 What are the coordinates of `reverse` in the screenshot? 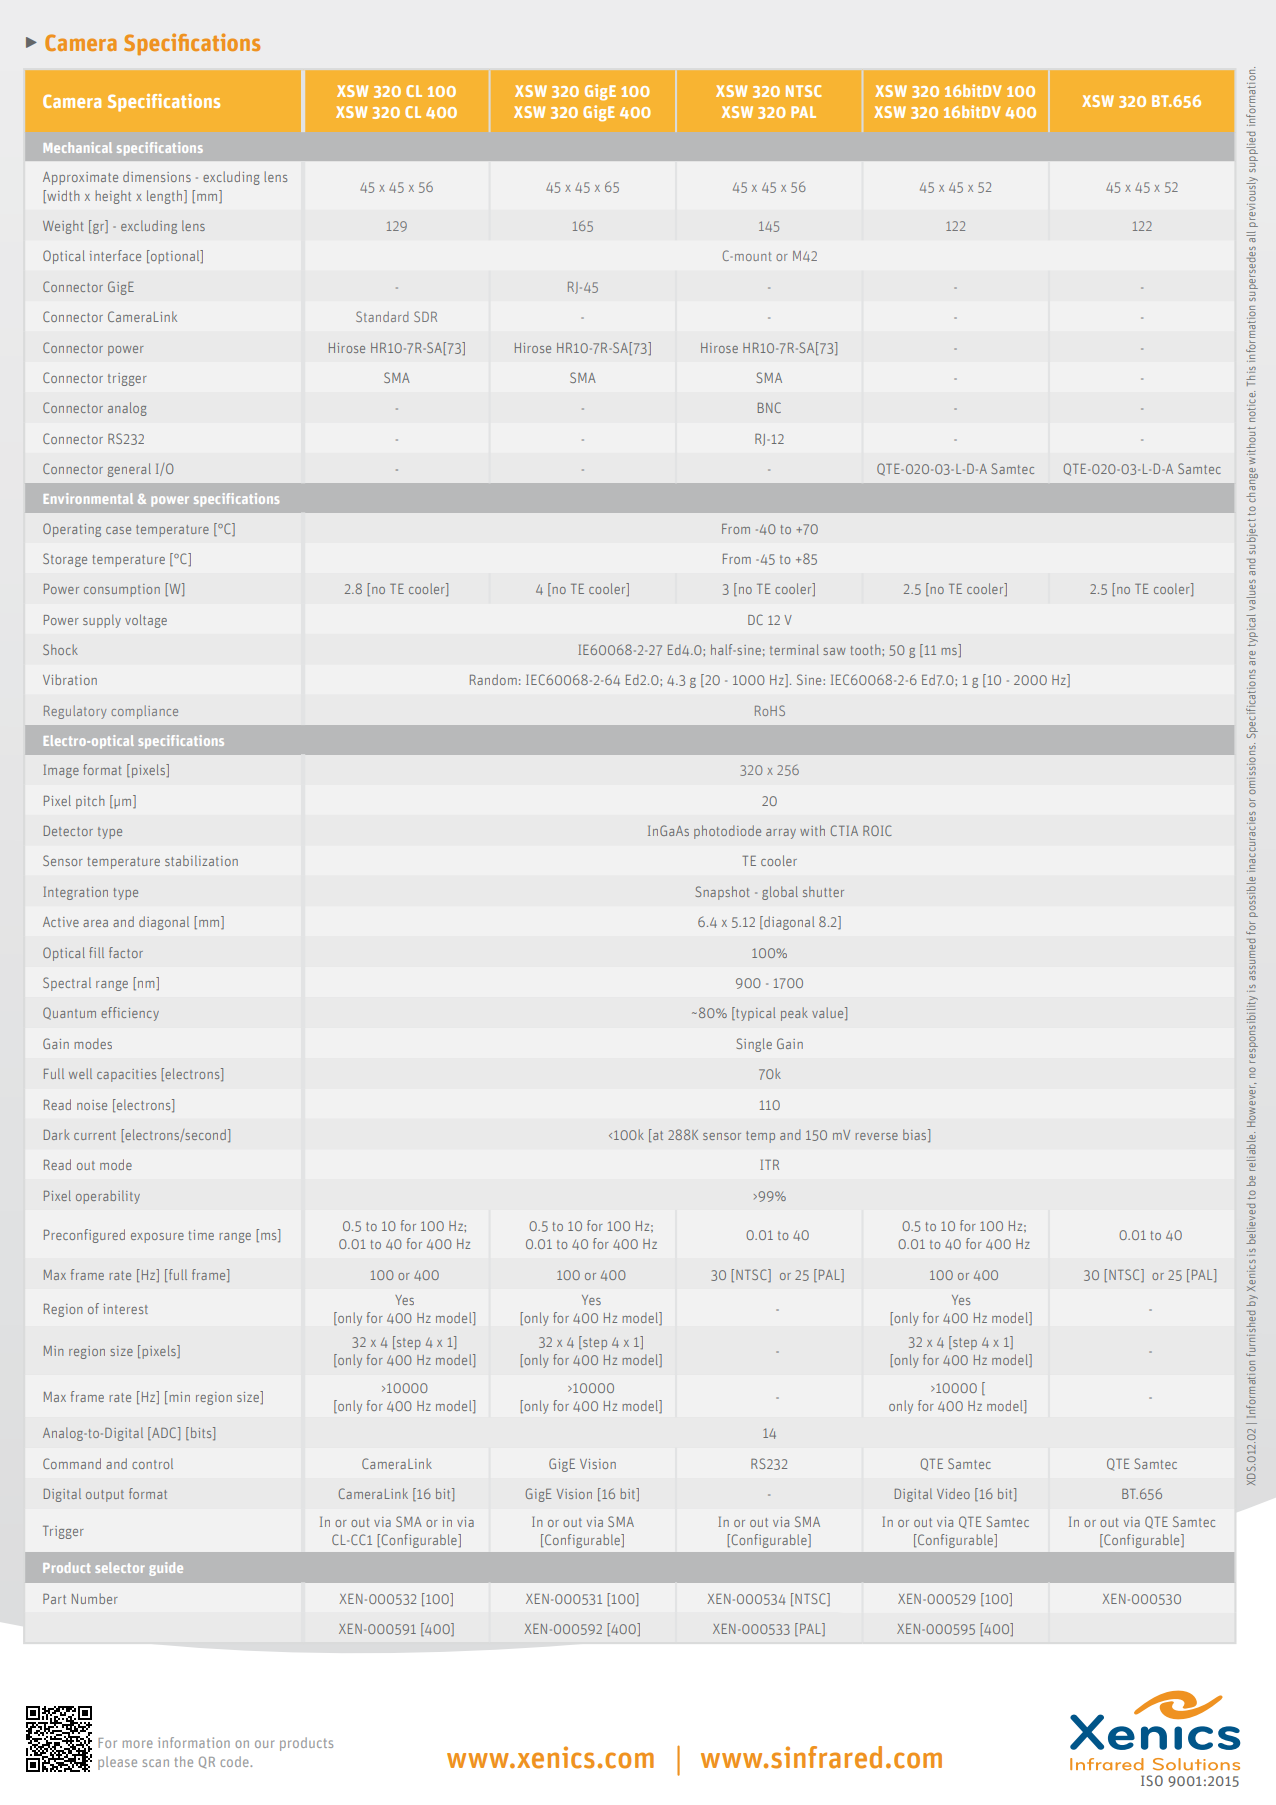 It's located at (877, 1136).
